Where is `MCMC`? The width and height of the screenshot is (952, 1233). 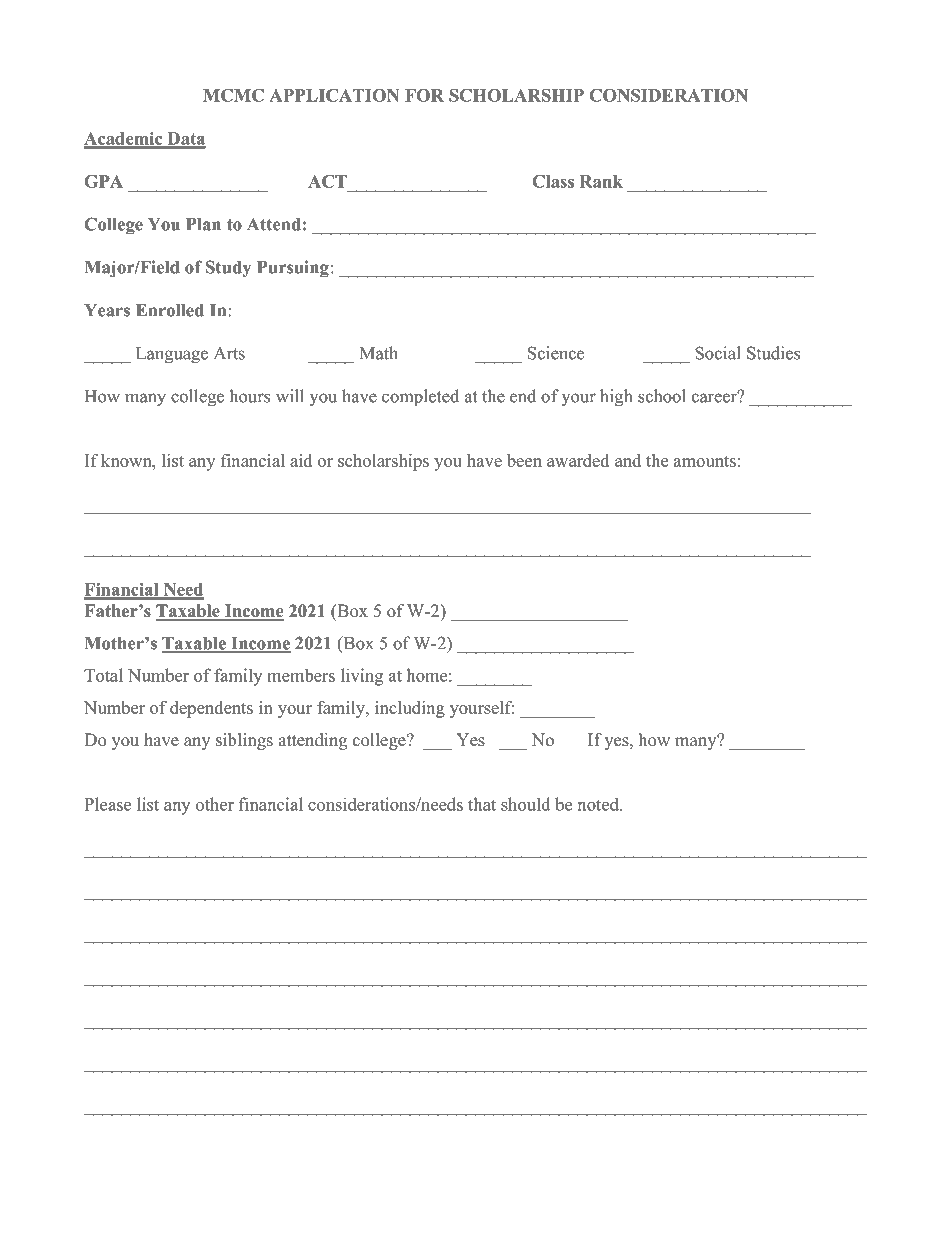
MCMC is located at coordinates (233, 95).
